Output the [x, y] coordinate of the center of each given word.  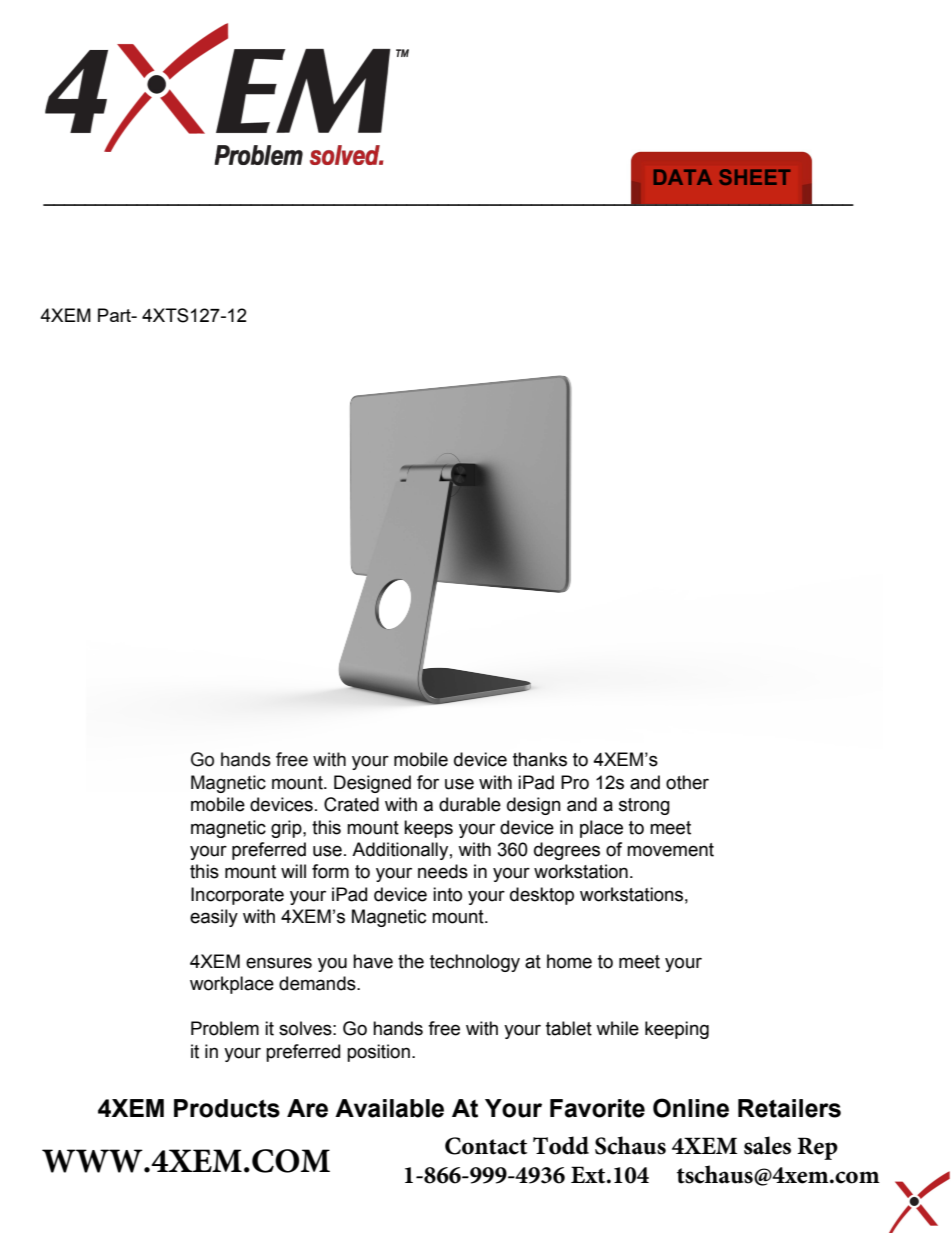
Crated [351, 804]
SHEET [754, 177]
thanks [540, 759]
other [687, 782]
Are [307, 1108]
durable [470, 804]
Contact [486, 1146]
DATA [683, 177]
